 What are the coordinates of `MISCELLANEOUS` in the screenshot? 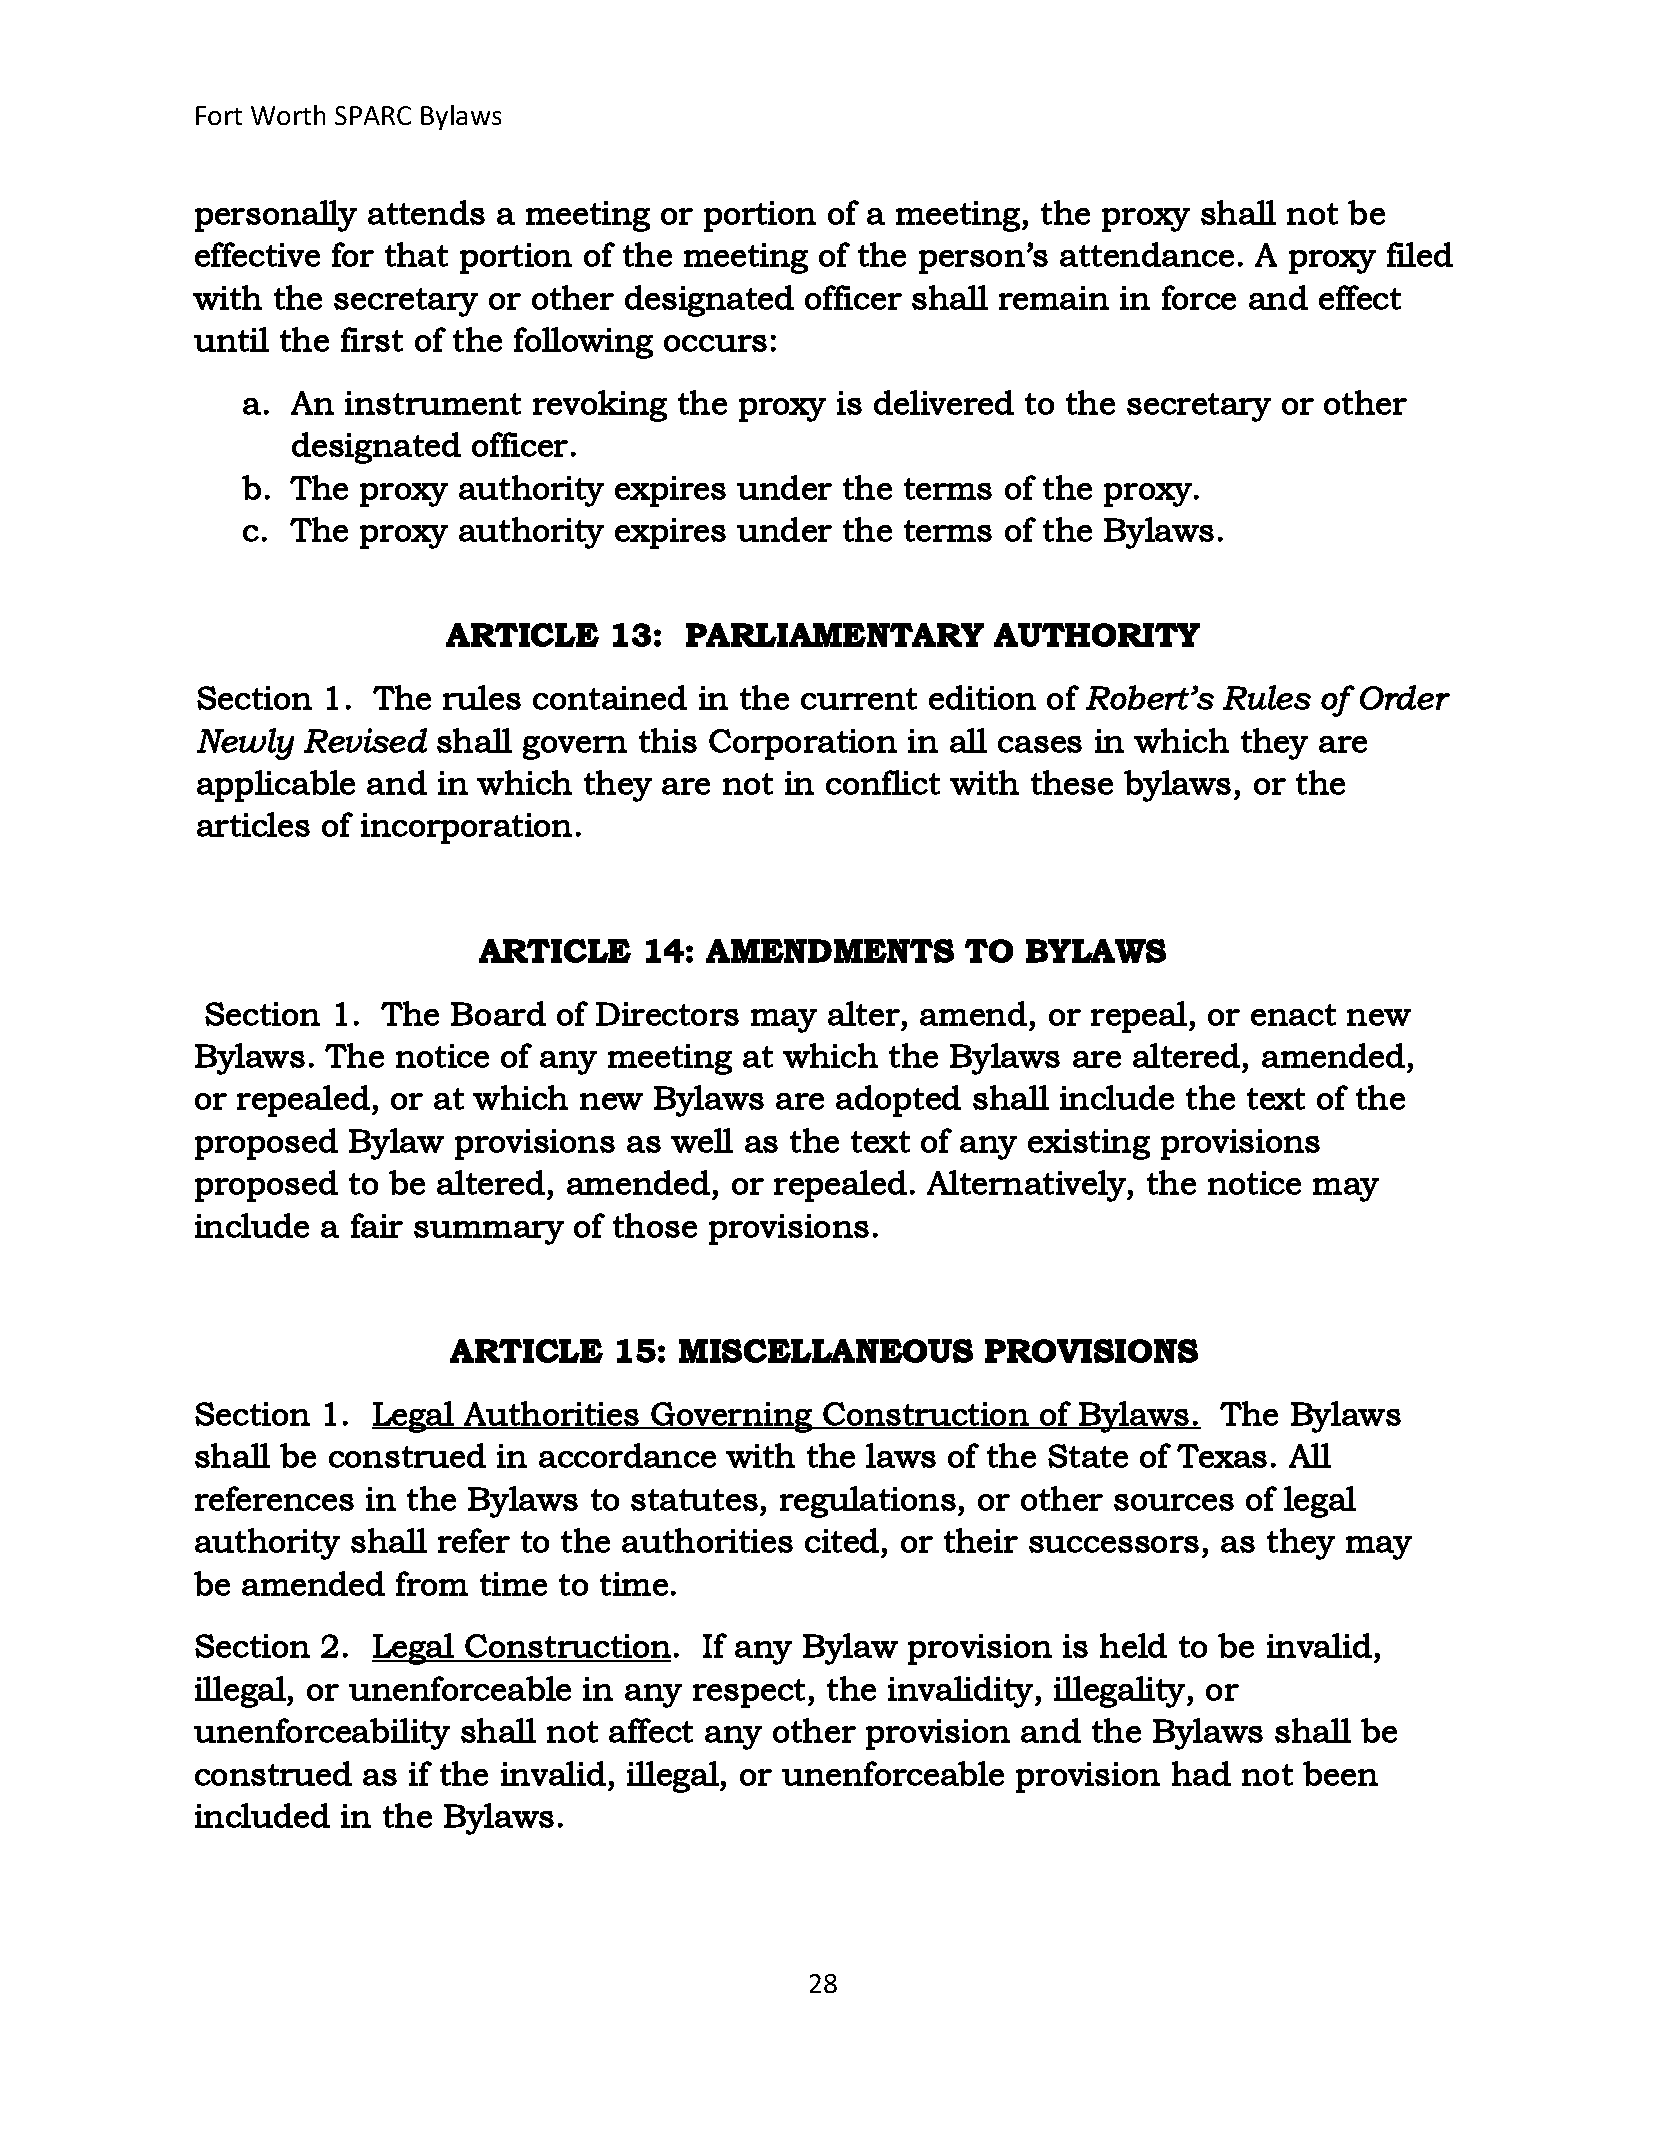 It's located at (826, 1351).
